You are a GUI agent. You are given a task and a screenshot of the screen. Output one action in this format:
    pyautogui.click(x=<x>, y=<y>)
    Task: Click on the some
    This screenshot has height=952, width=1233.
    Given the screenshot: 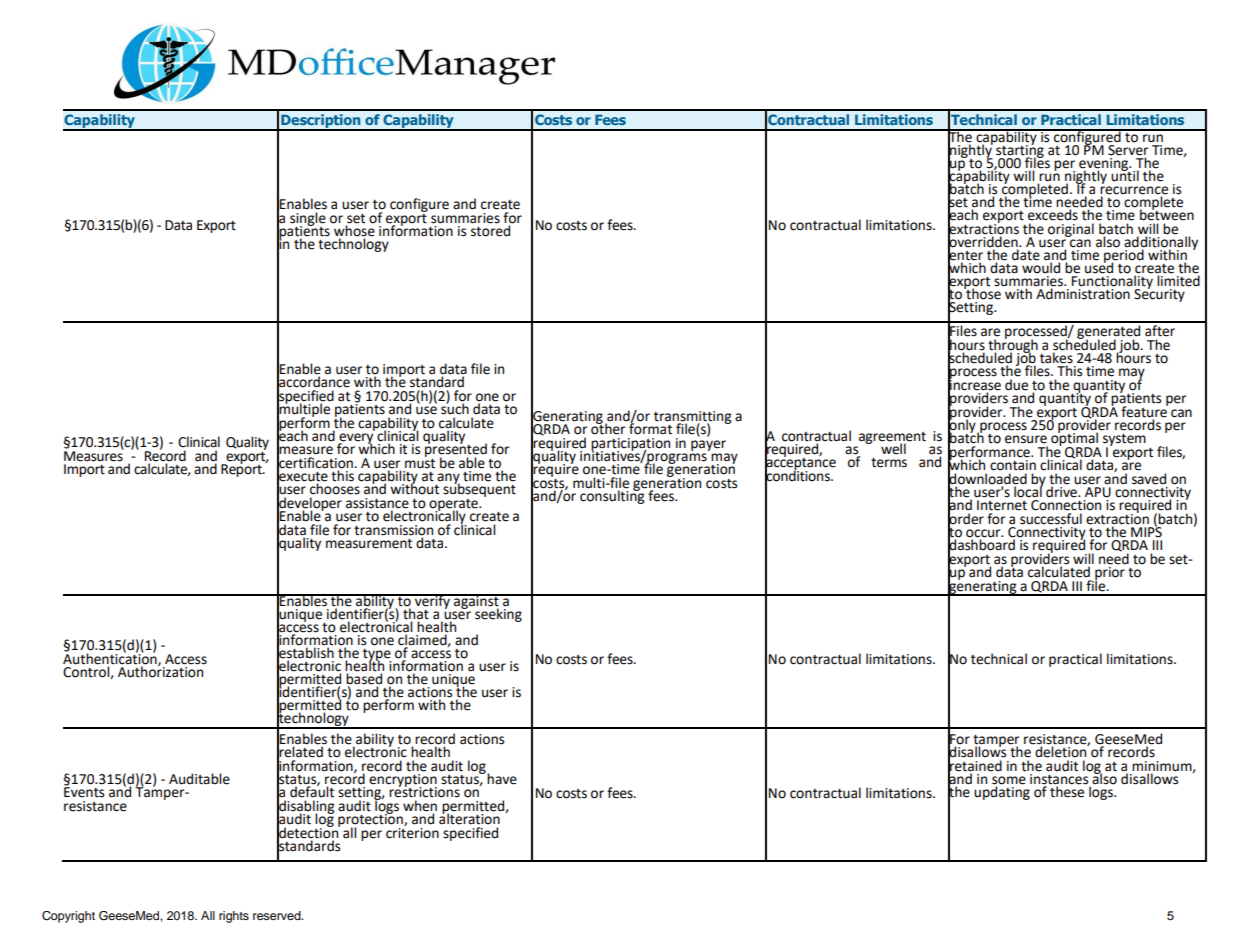 What is the action you would take?
    pyautogui.click(x=1009, y=781)
